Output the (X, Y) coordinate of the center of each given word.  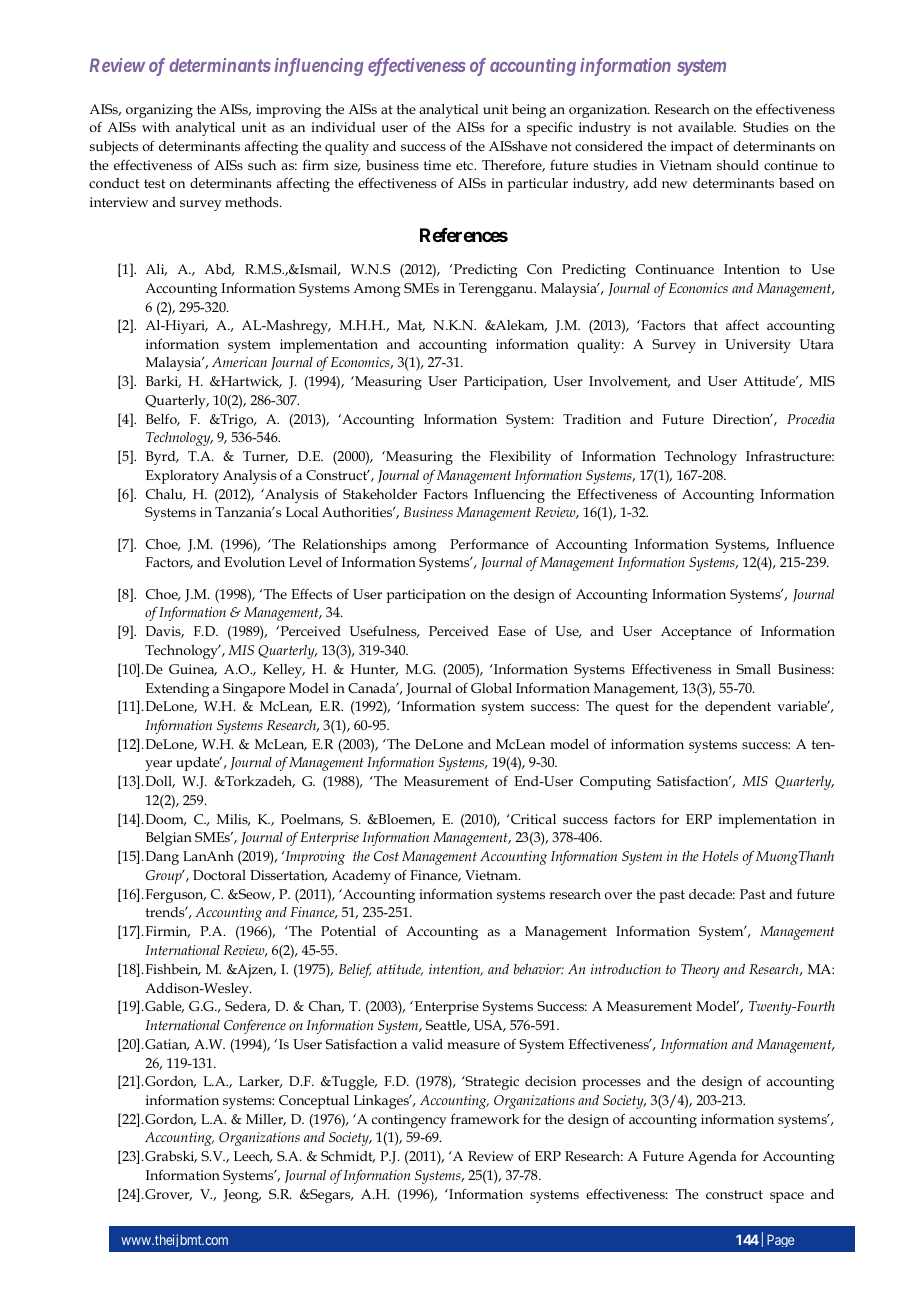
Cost (386, 856)
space (787, 1197)
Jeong (242, 1196)
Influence (805, 543)
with (156, 127)
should (738, 165)
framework (485, 1118)
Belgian (169, 839)
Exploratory (182, 477)
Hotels (720, 856)
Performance (489, 544)
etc (465, 165)
